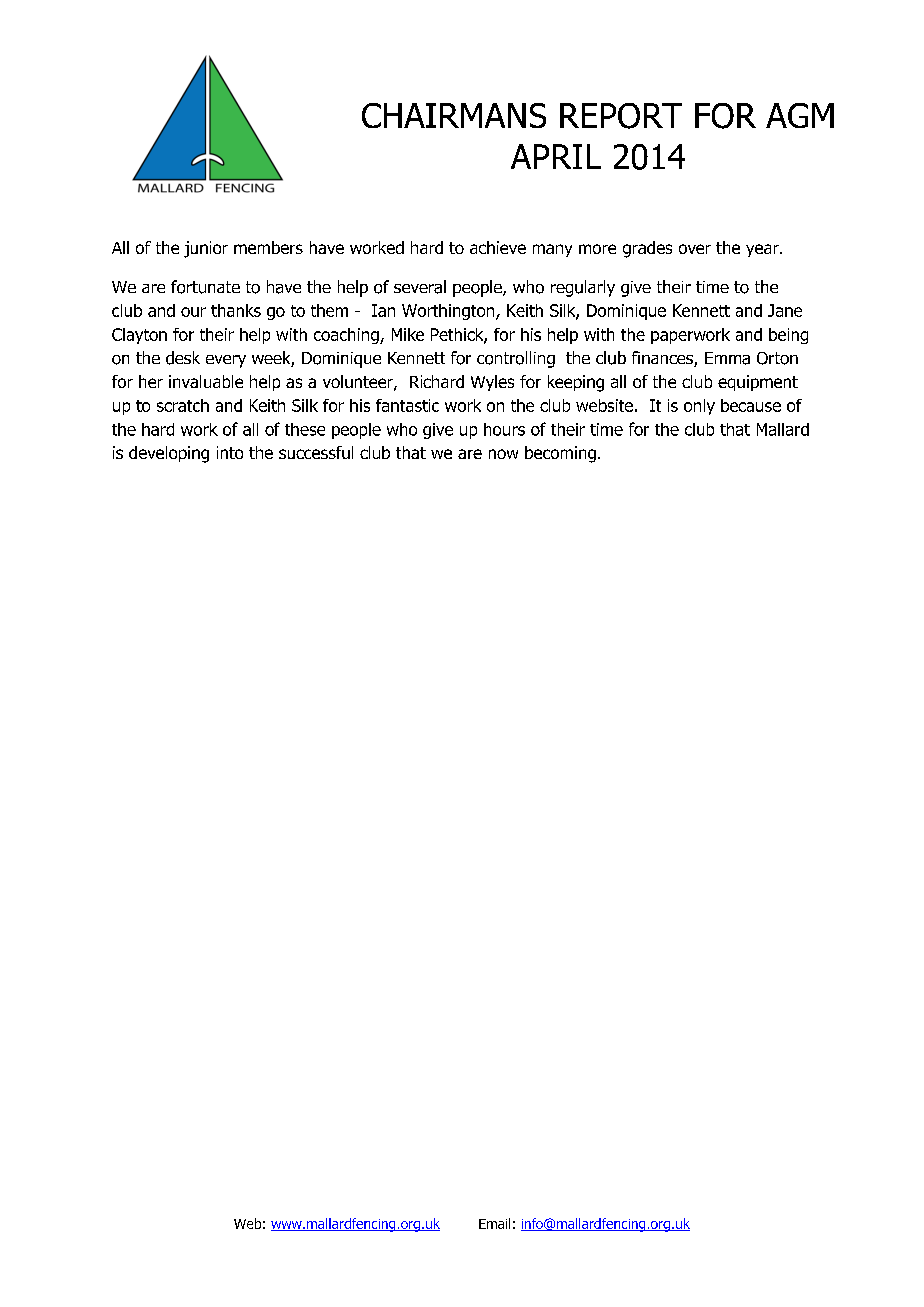 The height and width of the screenshot is (1307, 924). Describe the element at coordinates (206, 381) in the screenshot. I see `invaluable` at that location.
